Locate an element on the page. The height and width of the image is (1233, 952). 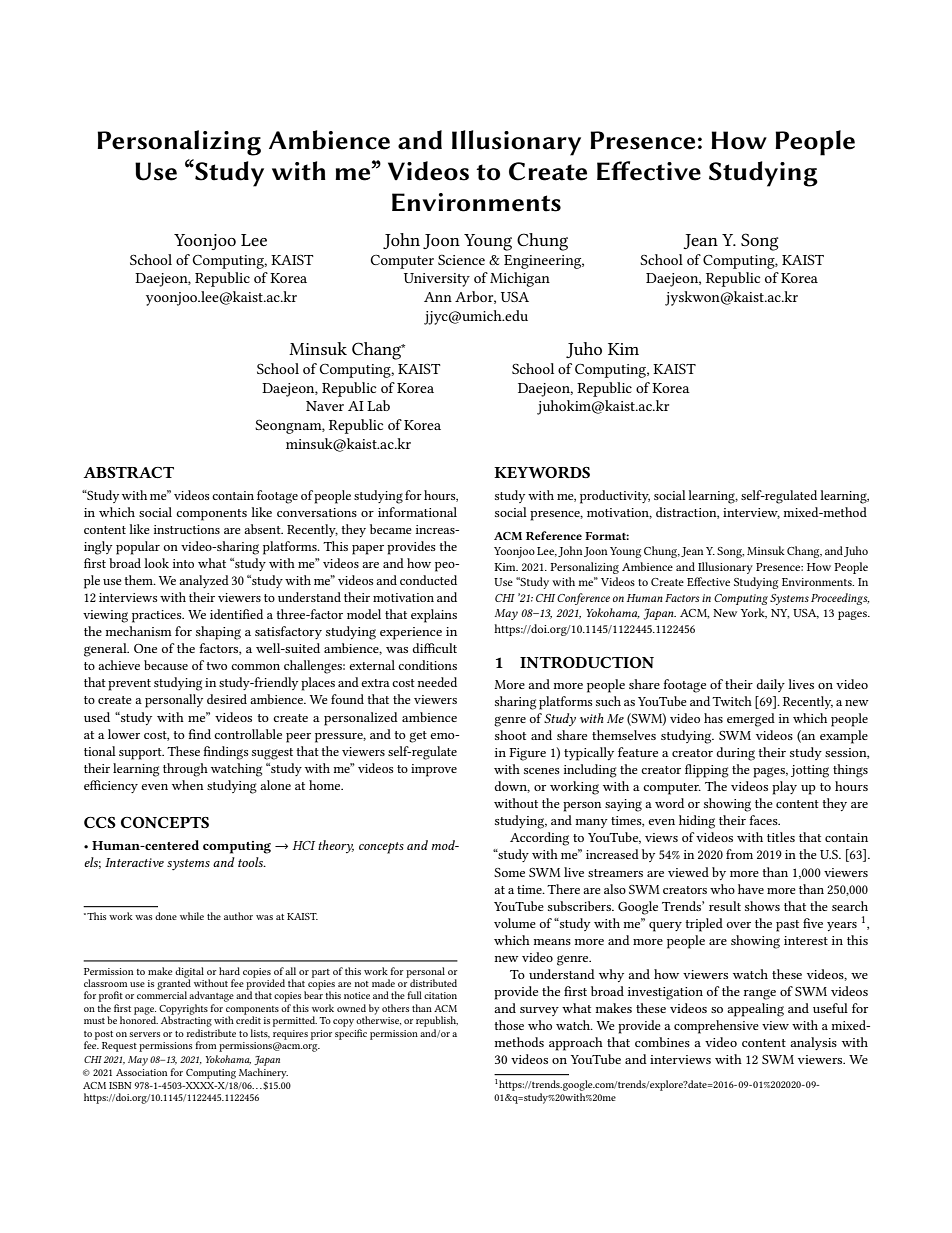
University is located at coordinates (437, 280).
